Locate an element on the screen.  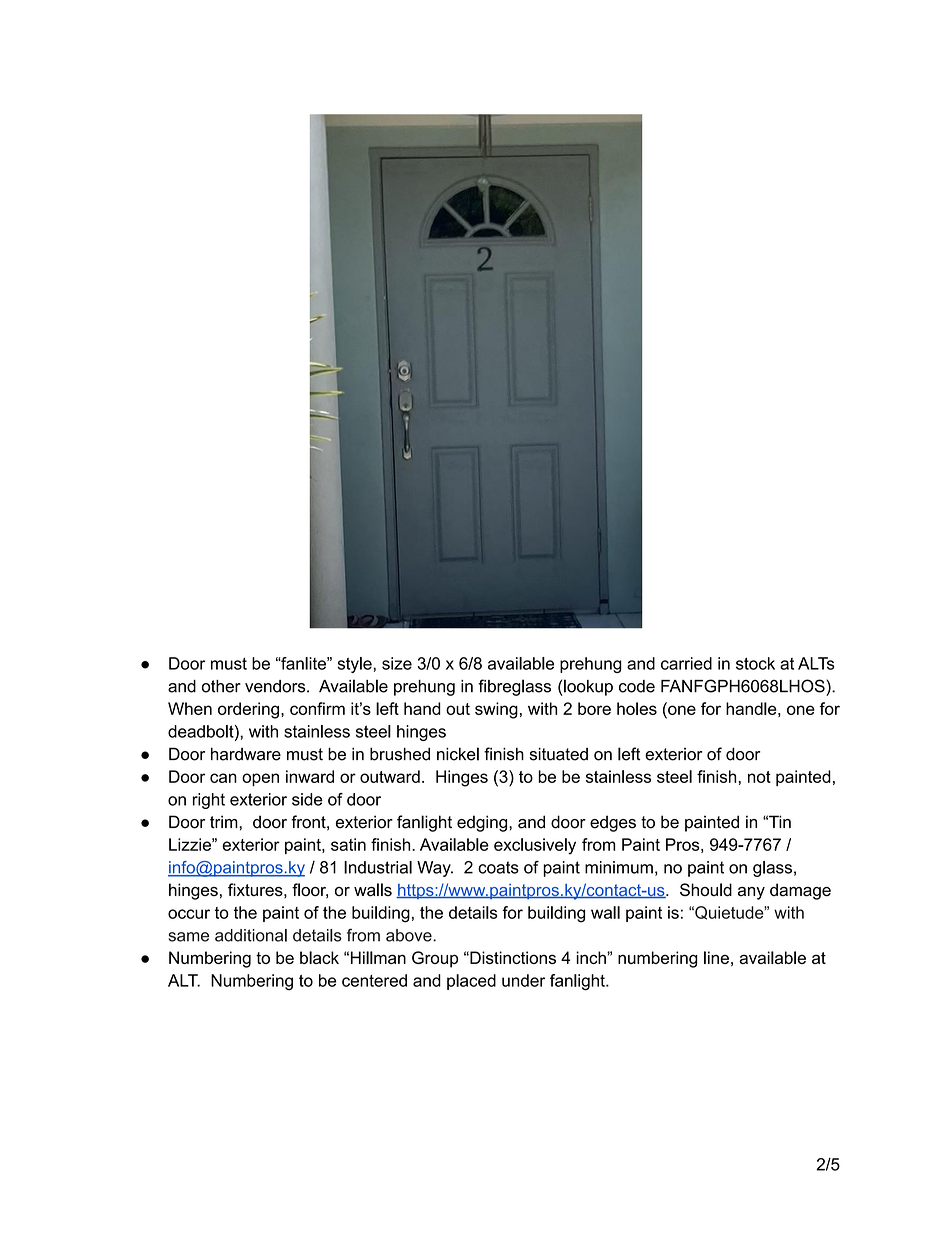
size is located at coordinates (397, 663).
